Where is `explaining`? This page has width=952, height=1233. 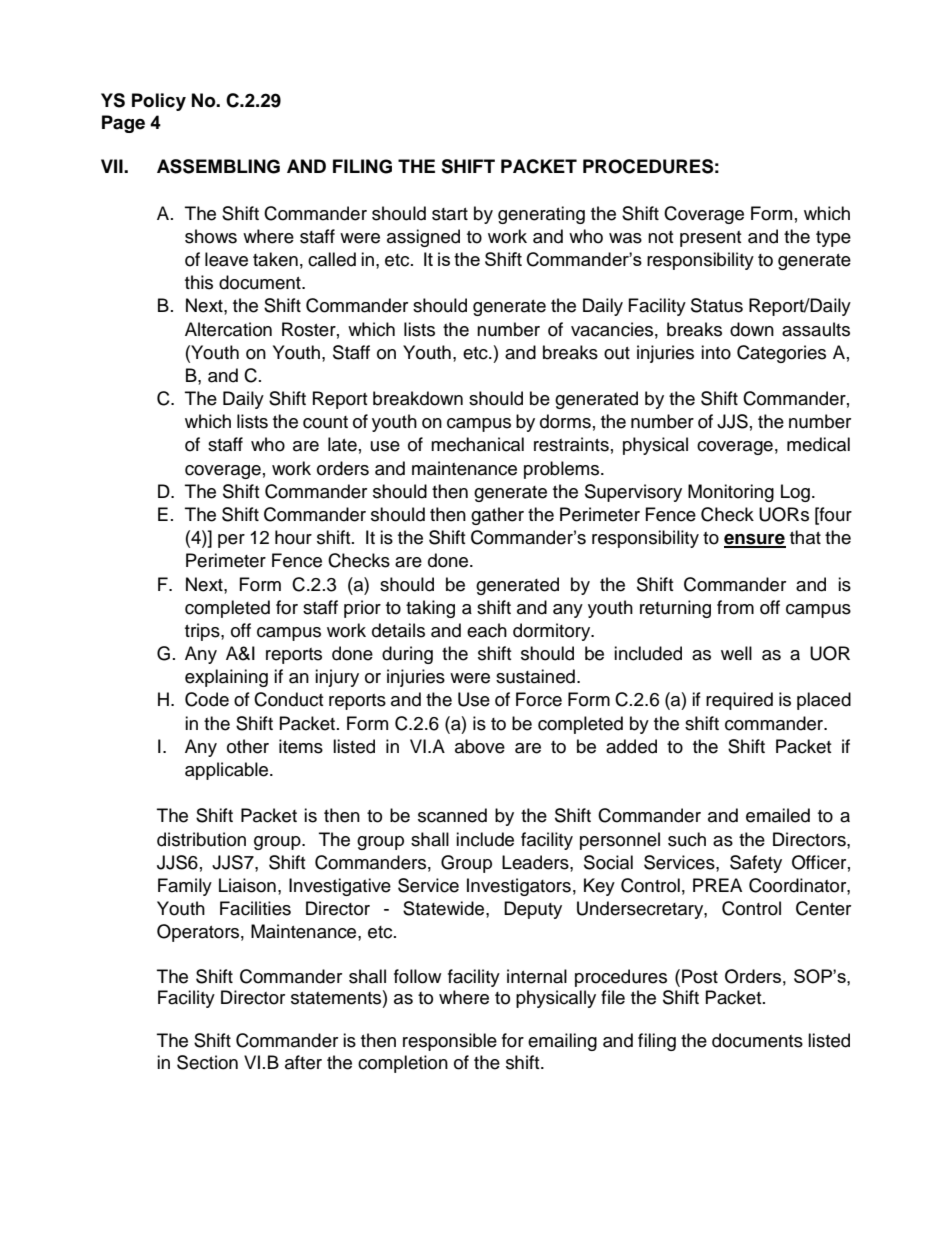 explaining is located at coordinates (226, 678).
